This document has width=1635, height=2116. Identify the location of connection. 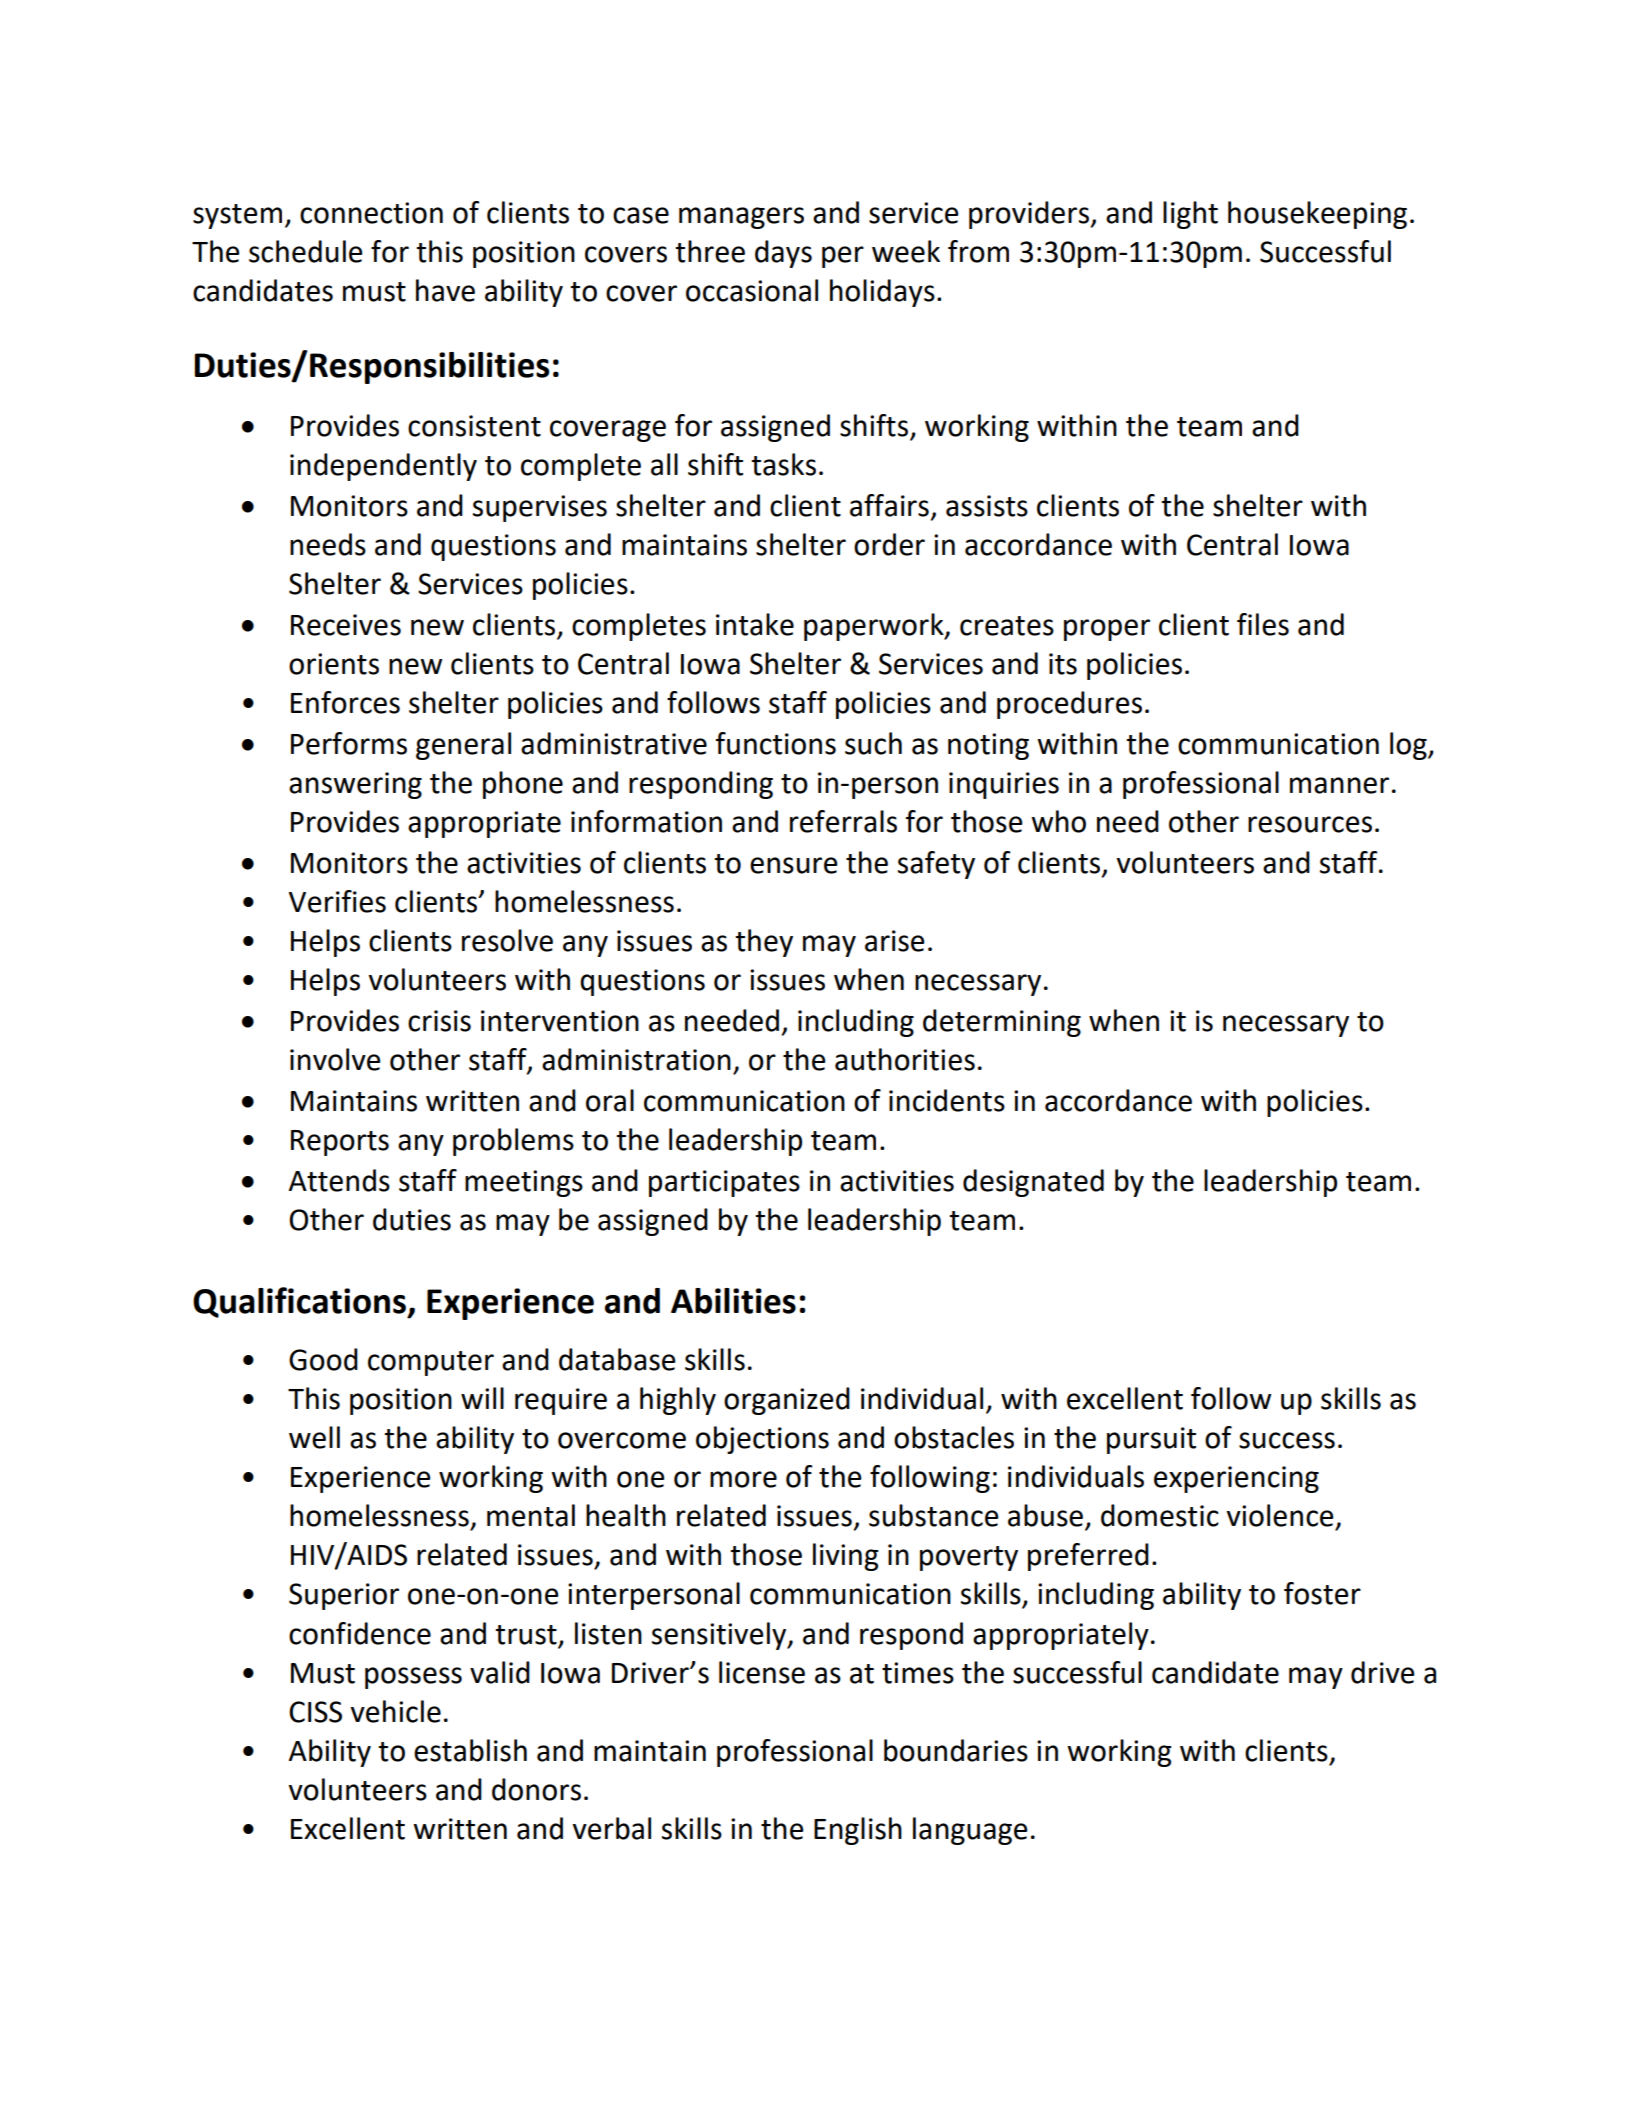
(371, 213).
